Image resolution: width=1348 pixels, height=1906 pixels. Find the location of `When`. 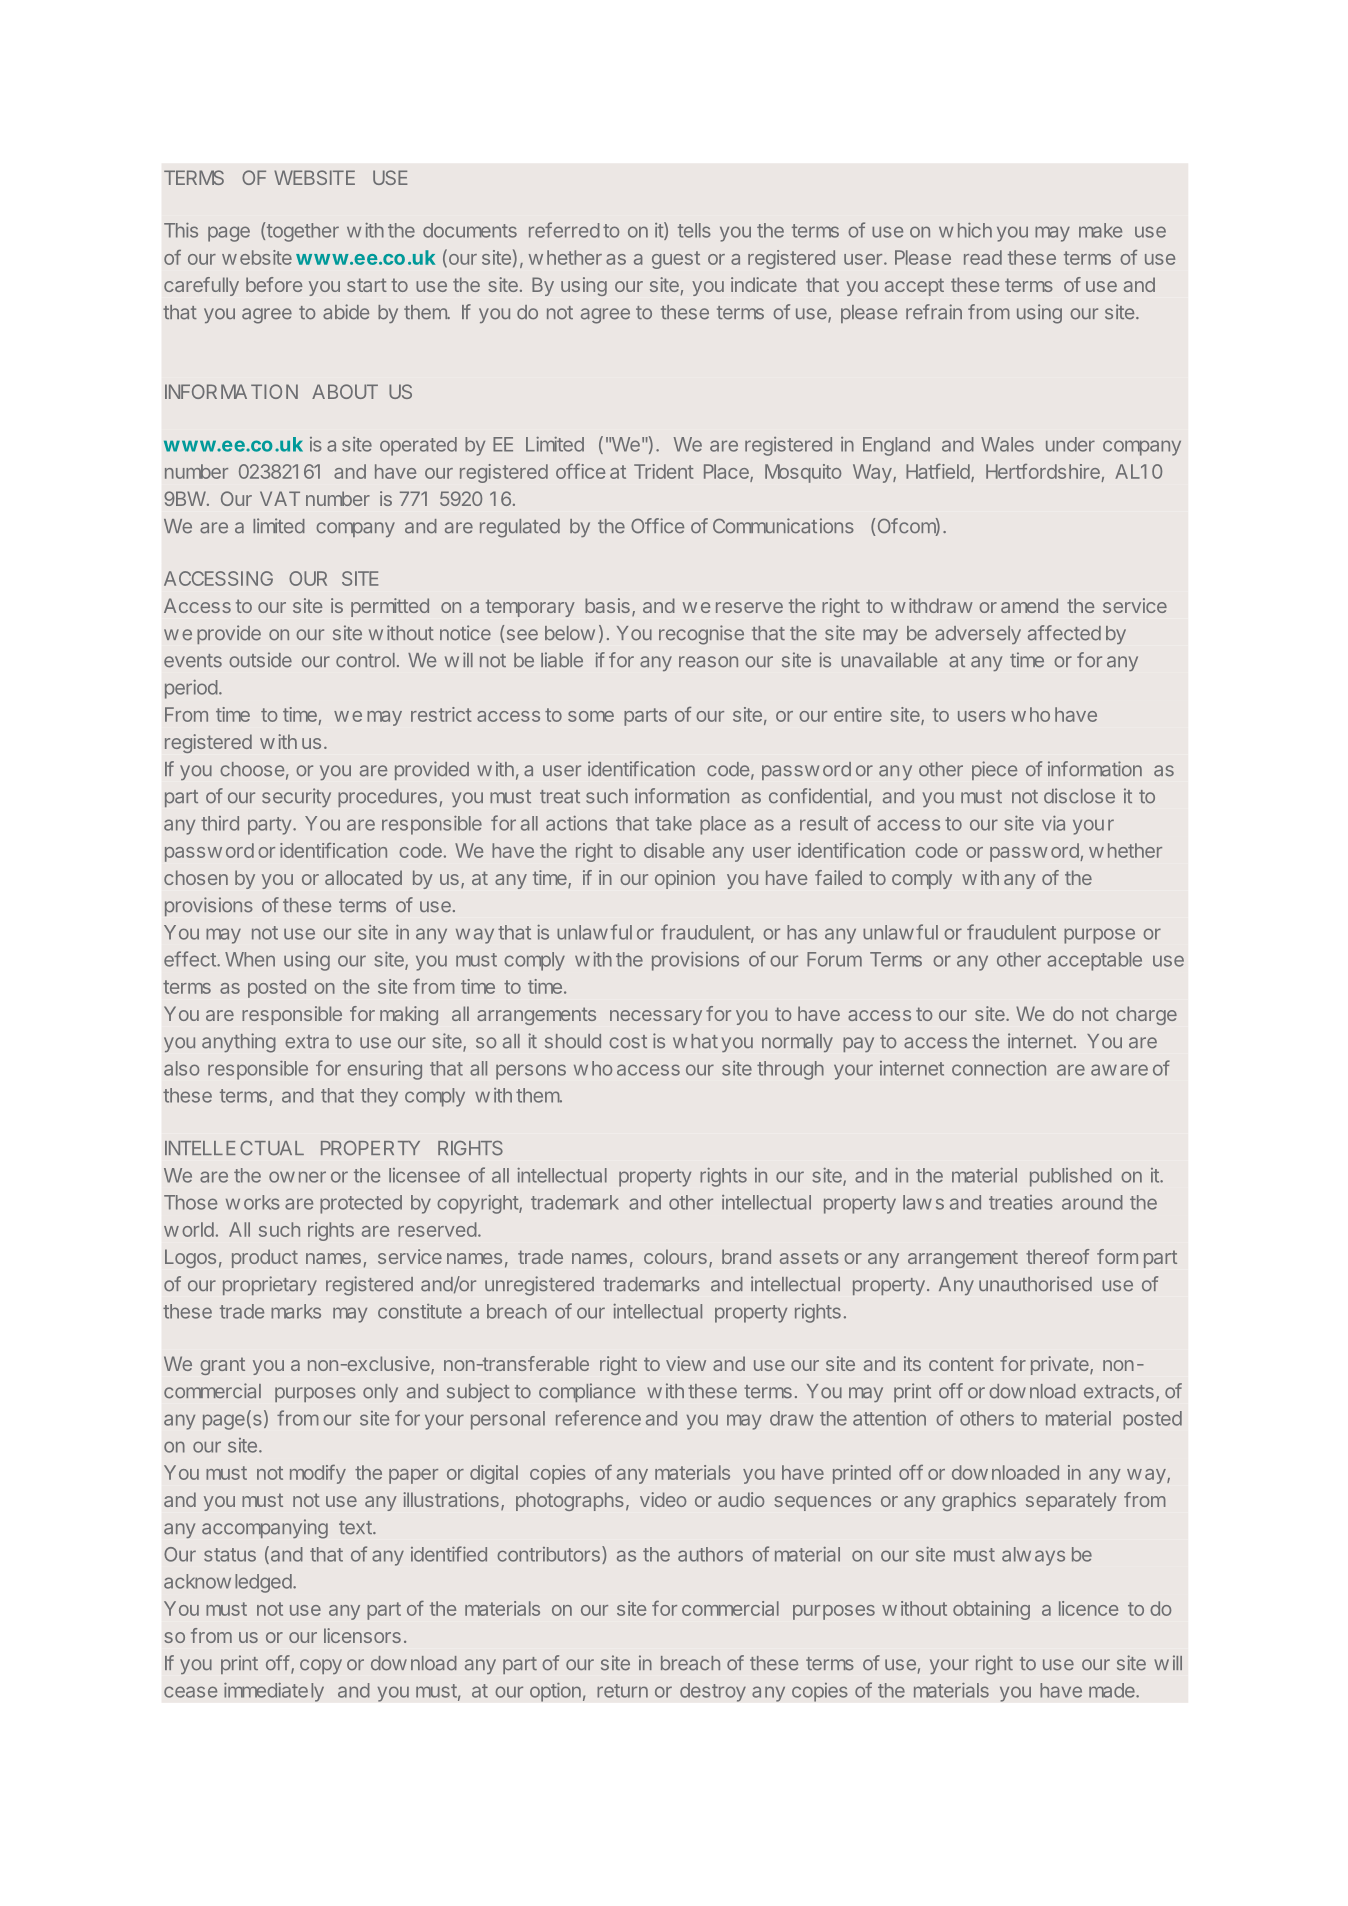

When is located at coordinates (250, 959).
